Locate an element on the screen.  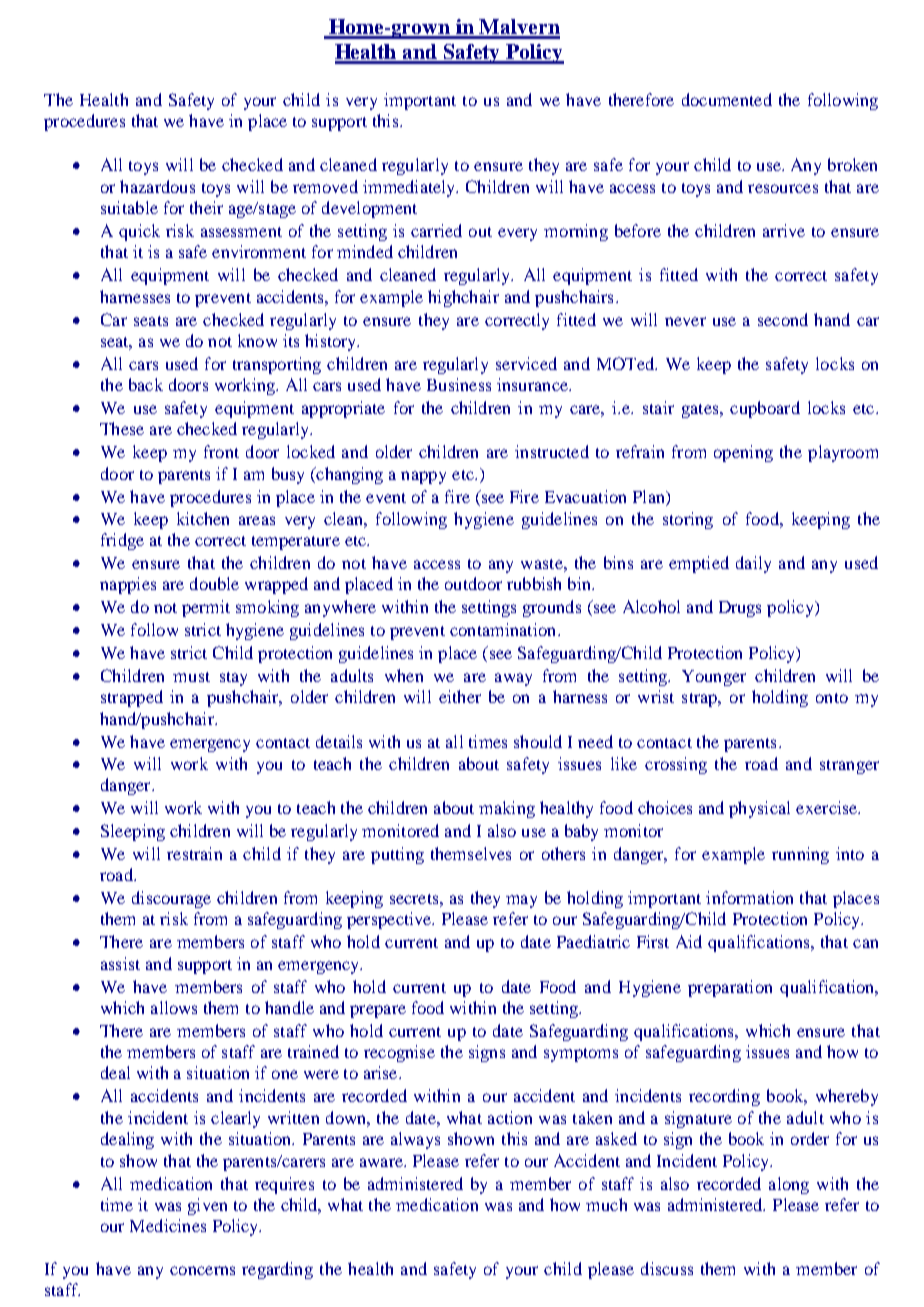
onto is located at coordinates (832, 698).
